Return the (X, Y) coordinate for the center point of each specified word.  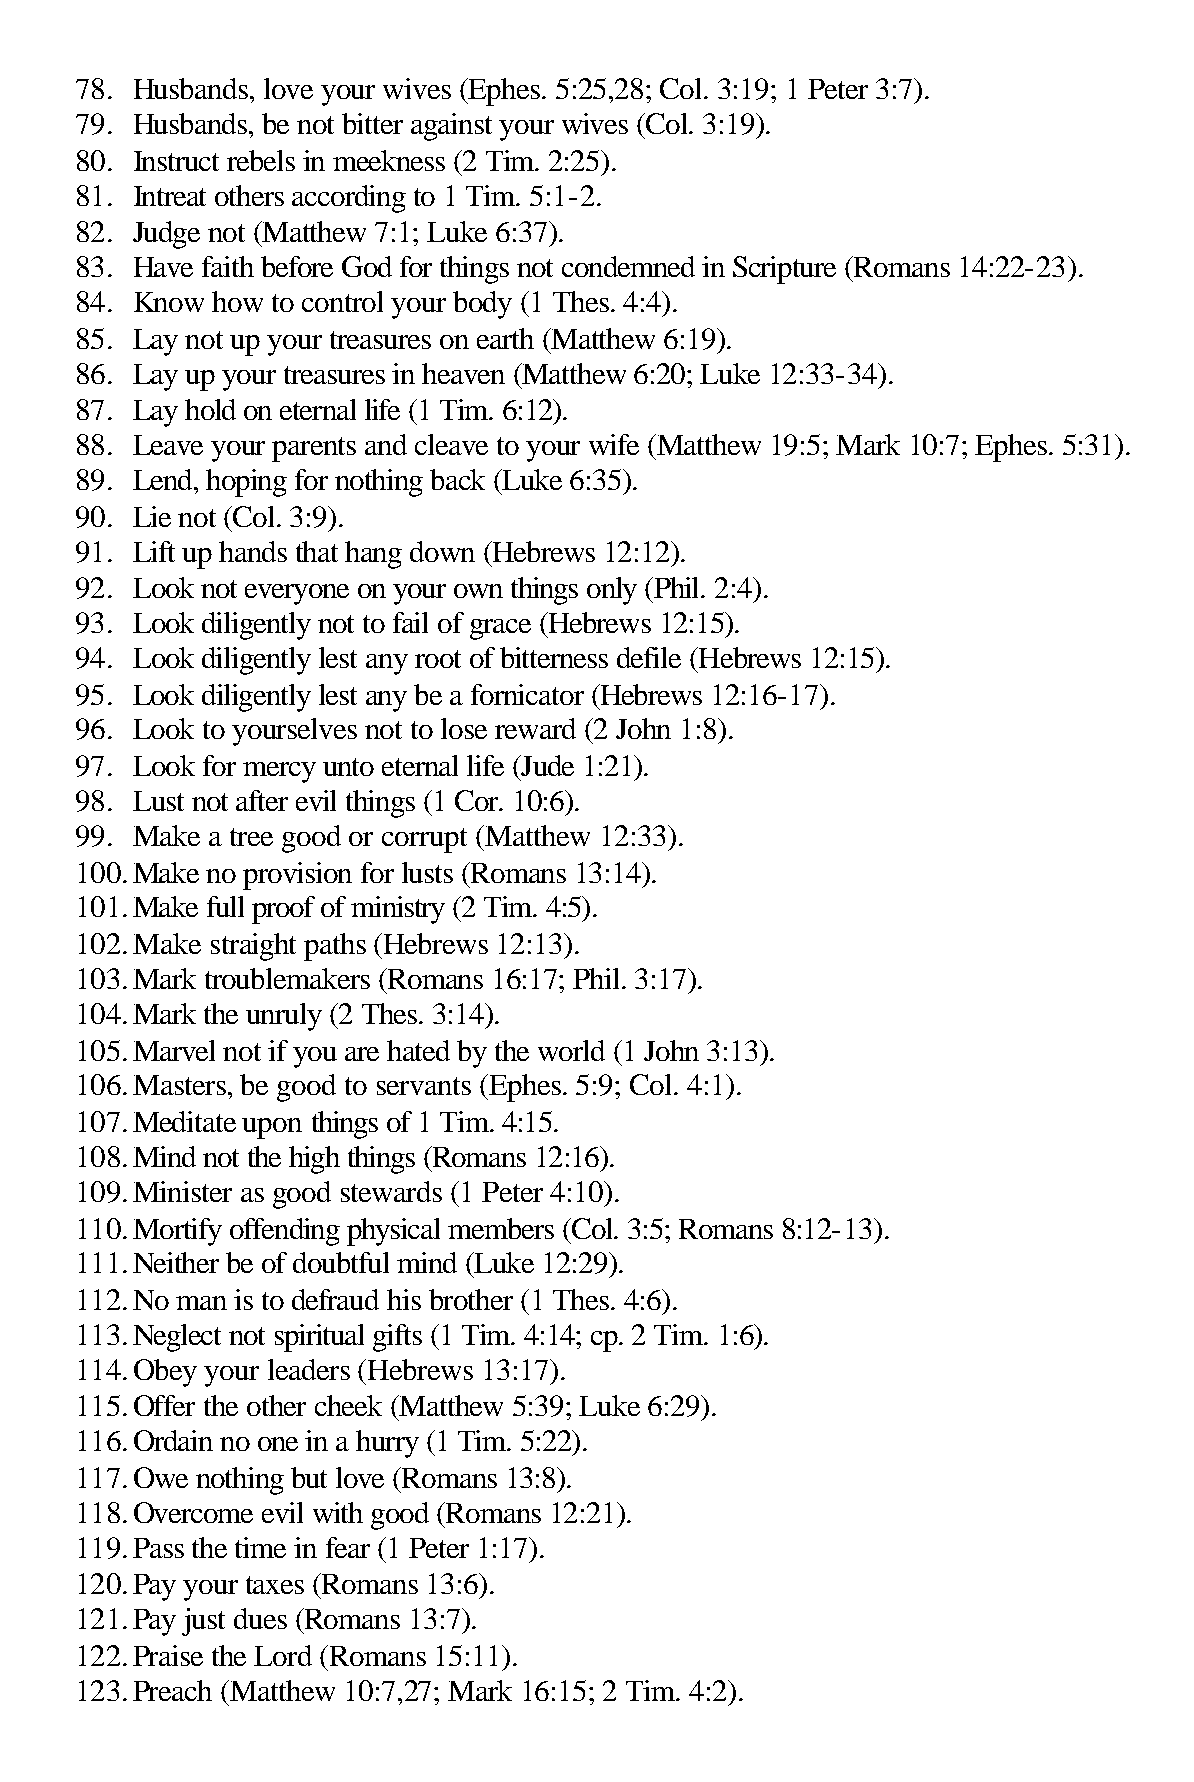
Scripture (784, 270)
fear (348, 1547)
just (203, 1622)
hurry (387, 1444)
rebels (261, 160)
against (451, 127)
